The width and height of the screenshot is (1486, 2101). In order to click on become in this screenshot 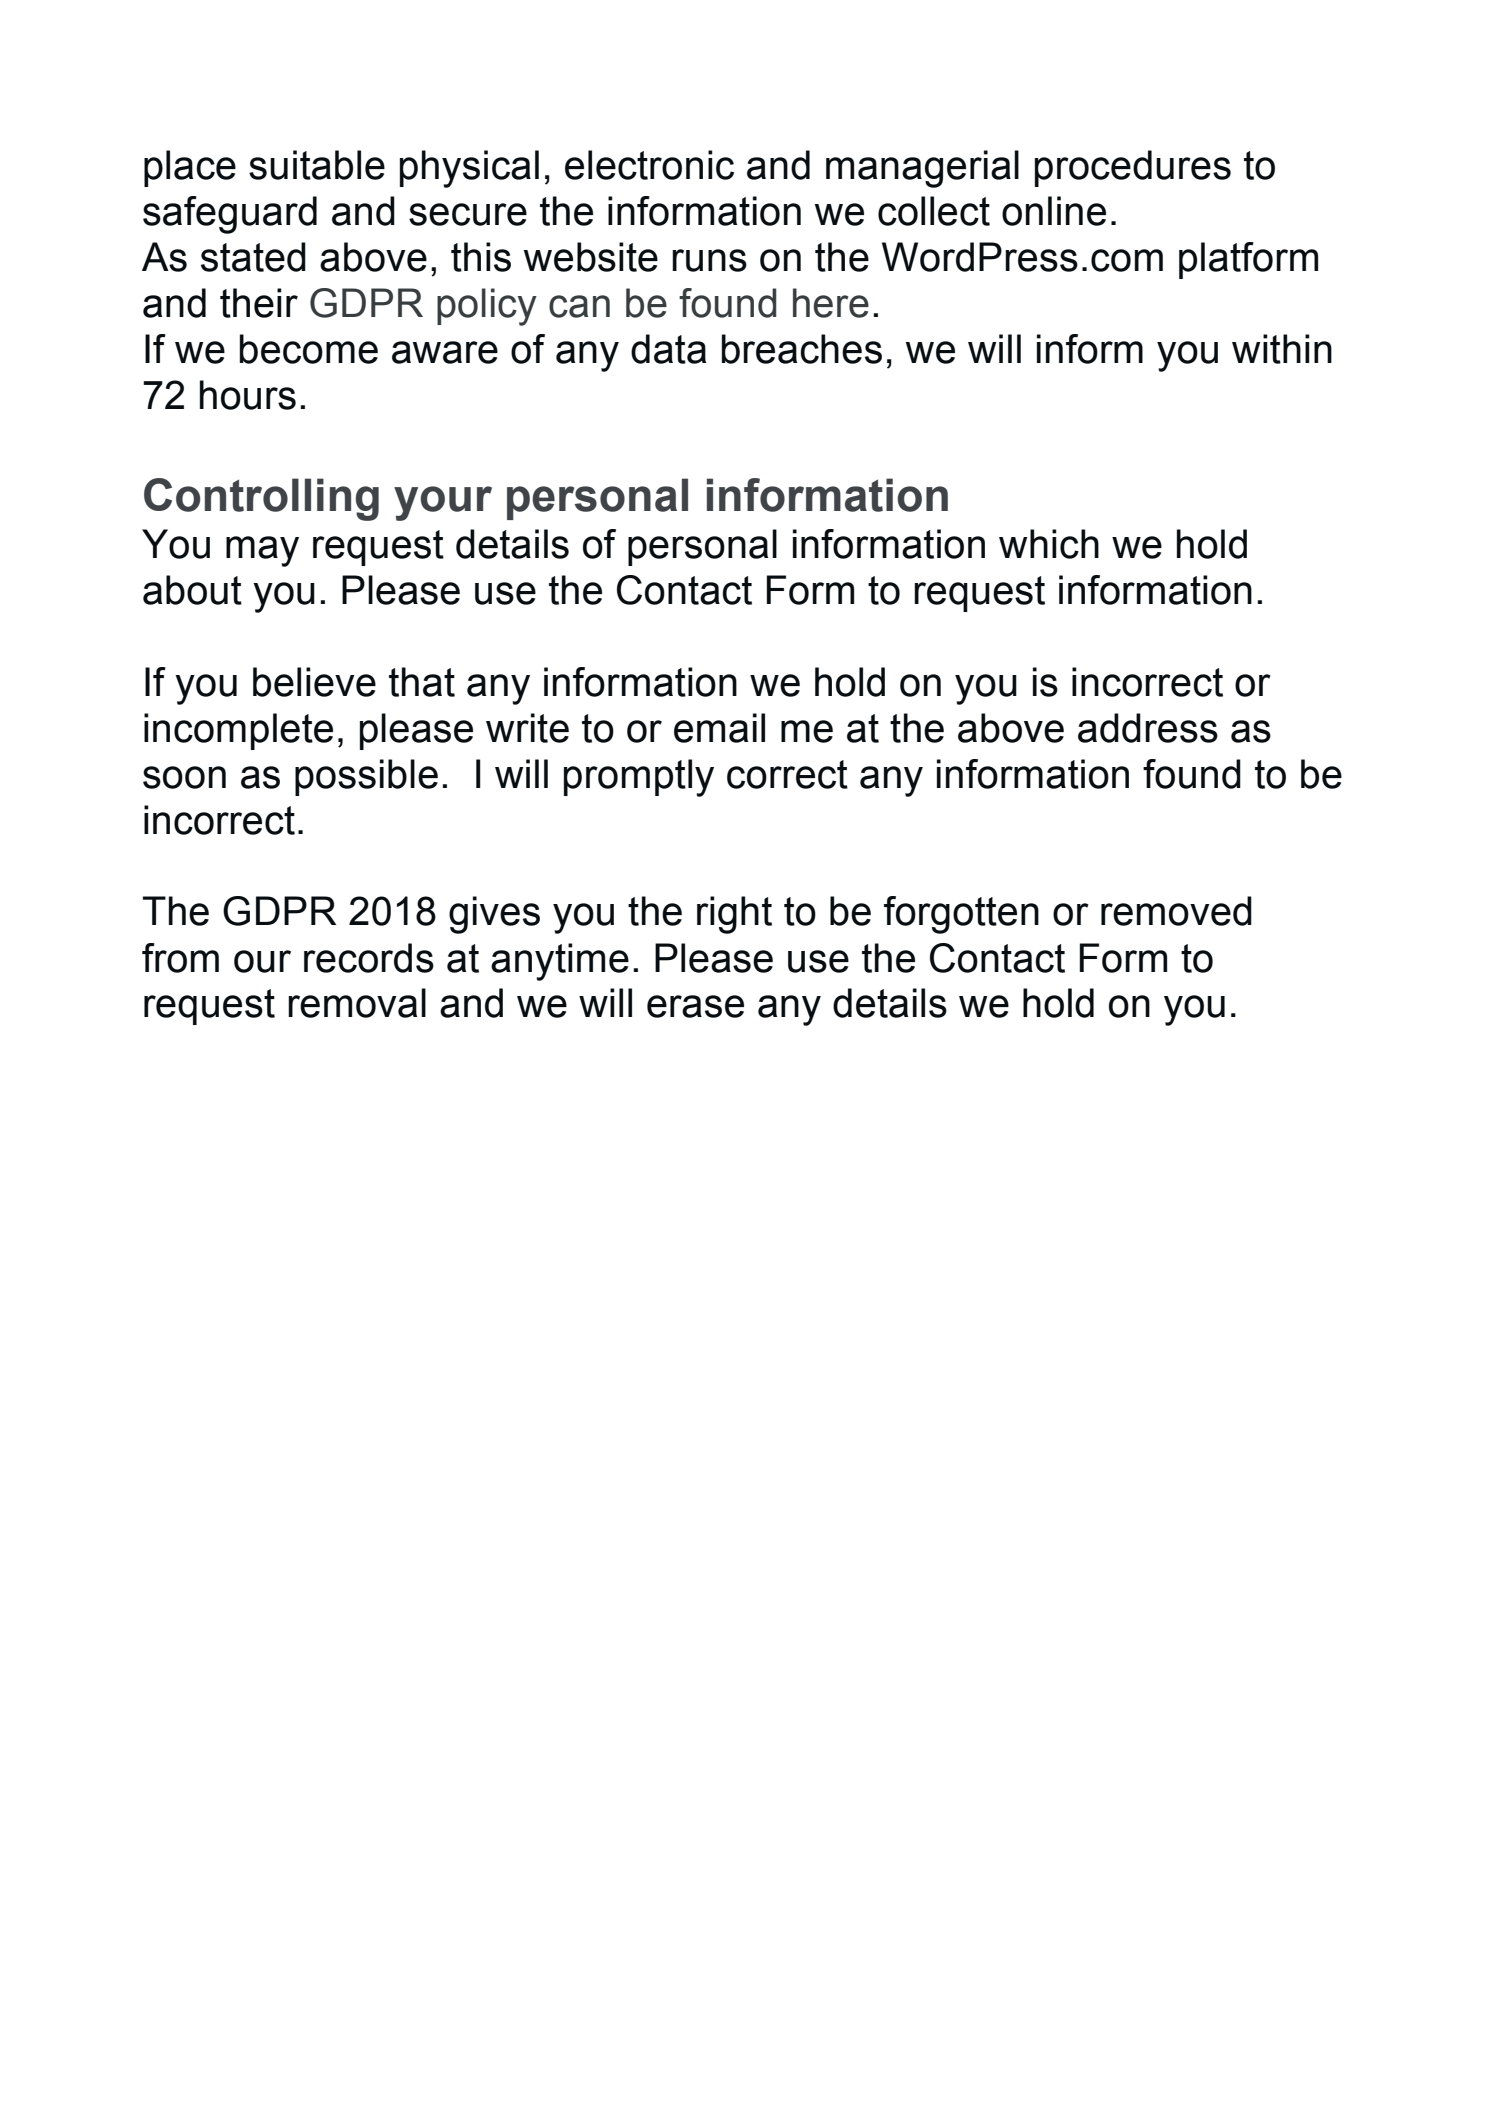, I will do `click(309, 349)`.
